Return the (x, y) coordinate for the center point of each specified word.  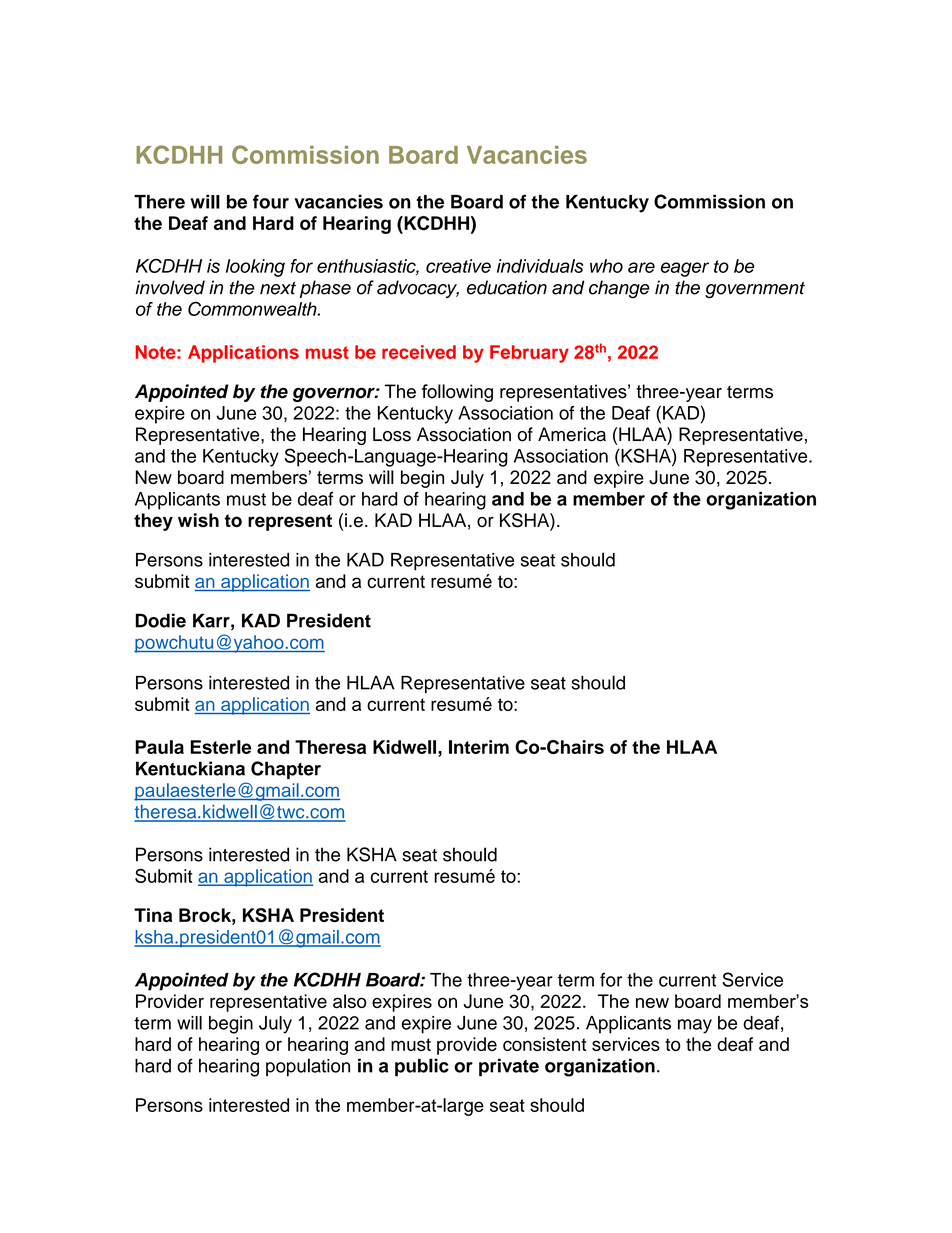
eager (685, 269)
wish (198, 520)
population (308, 1067)
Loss (392, 434)
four (271, 201)
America (572, 434)
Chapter (286, 770)
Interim (479, 747)
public (422, 1067)
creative (458, 266)
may (695, 1026)
